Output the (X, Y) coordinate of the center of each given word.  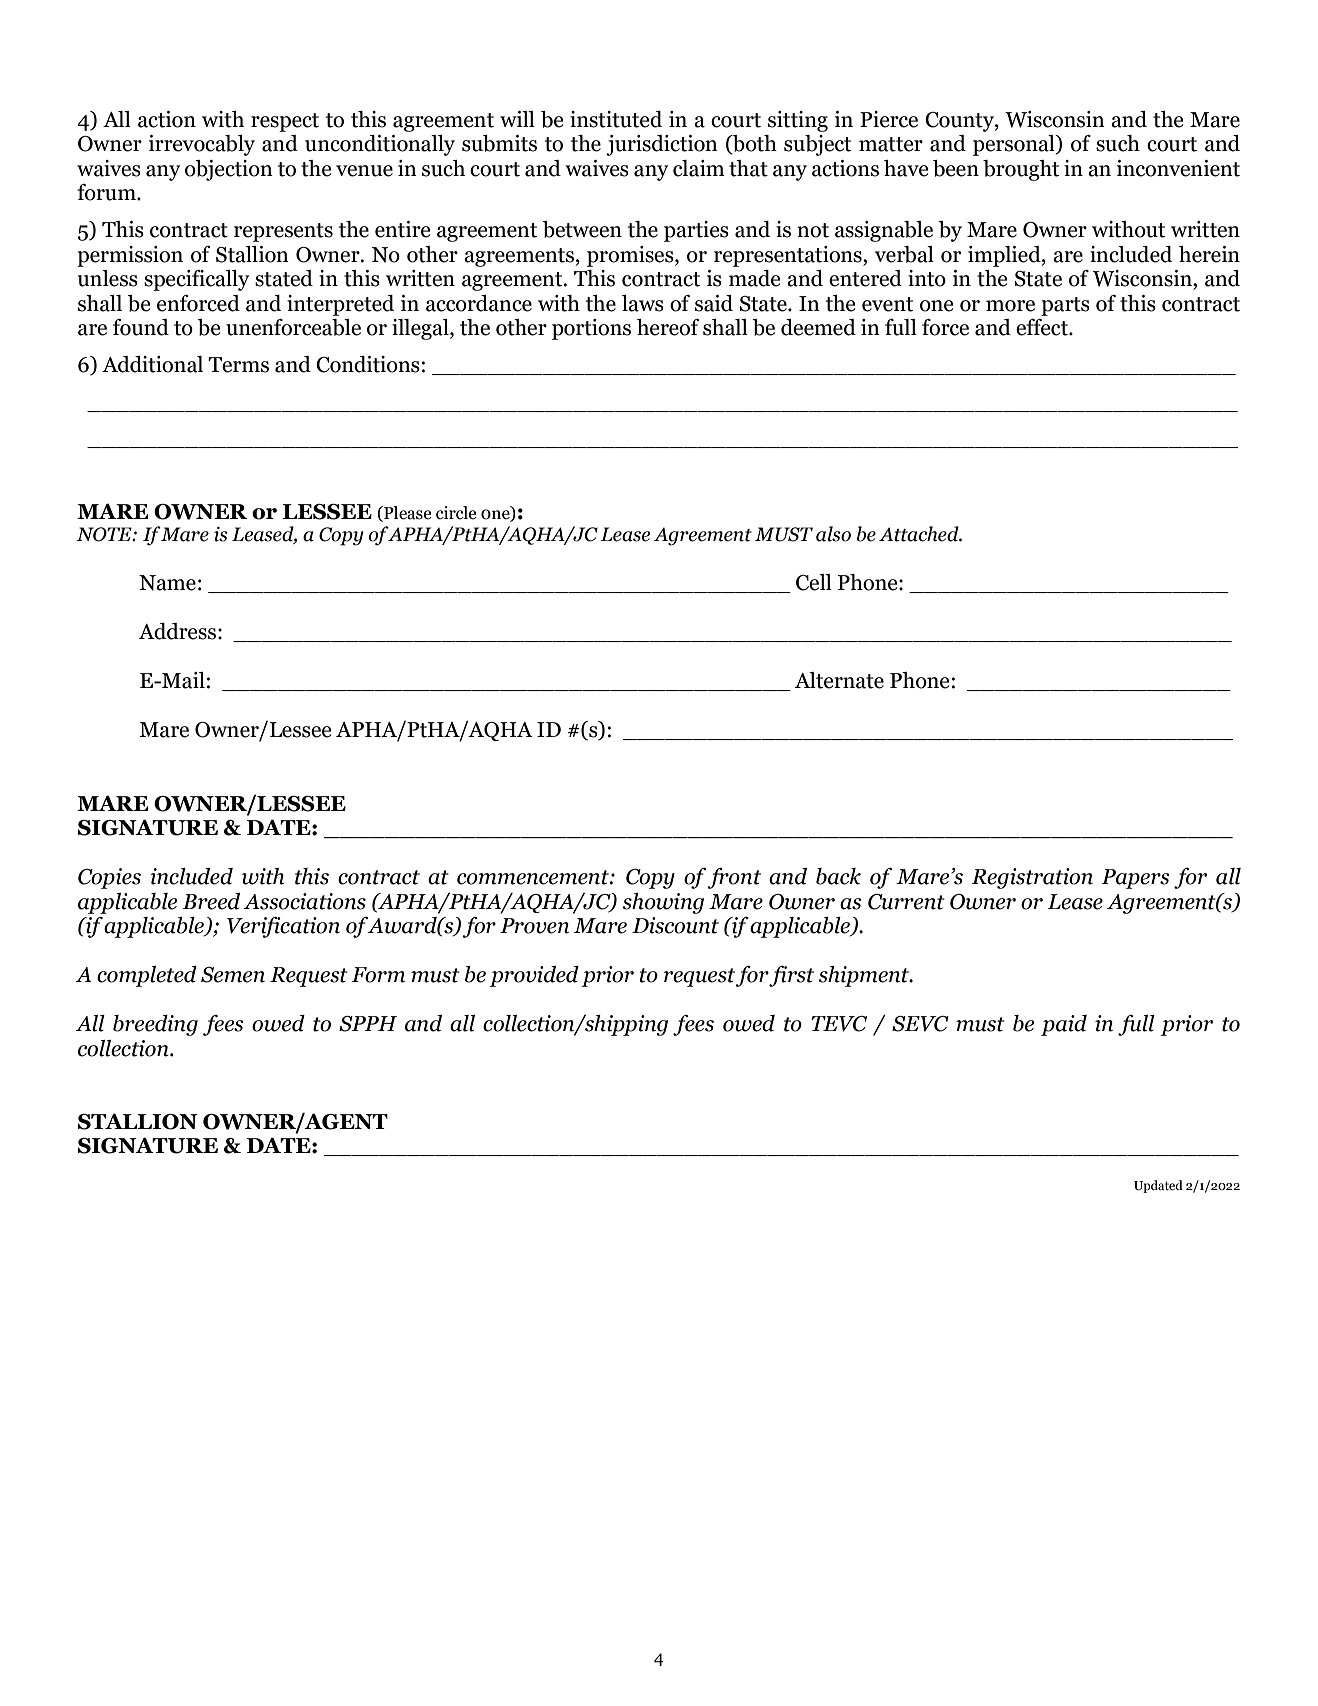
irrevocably (202, 145)
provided (534, 976)
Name (167, 583)
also (833, 534)
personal (1015, 145)
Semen (233, 975)
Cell (814, 582)
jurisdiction (662, 145)
